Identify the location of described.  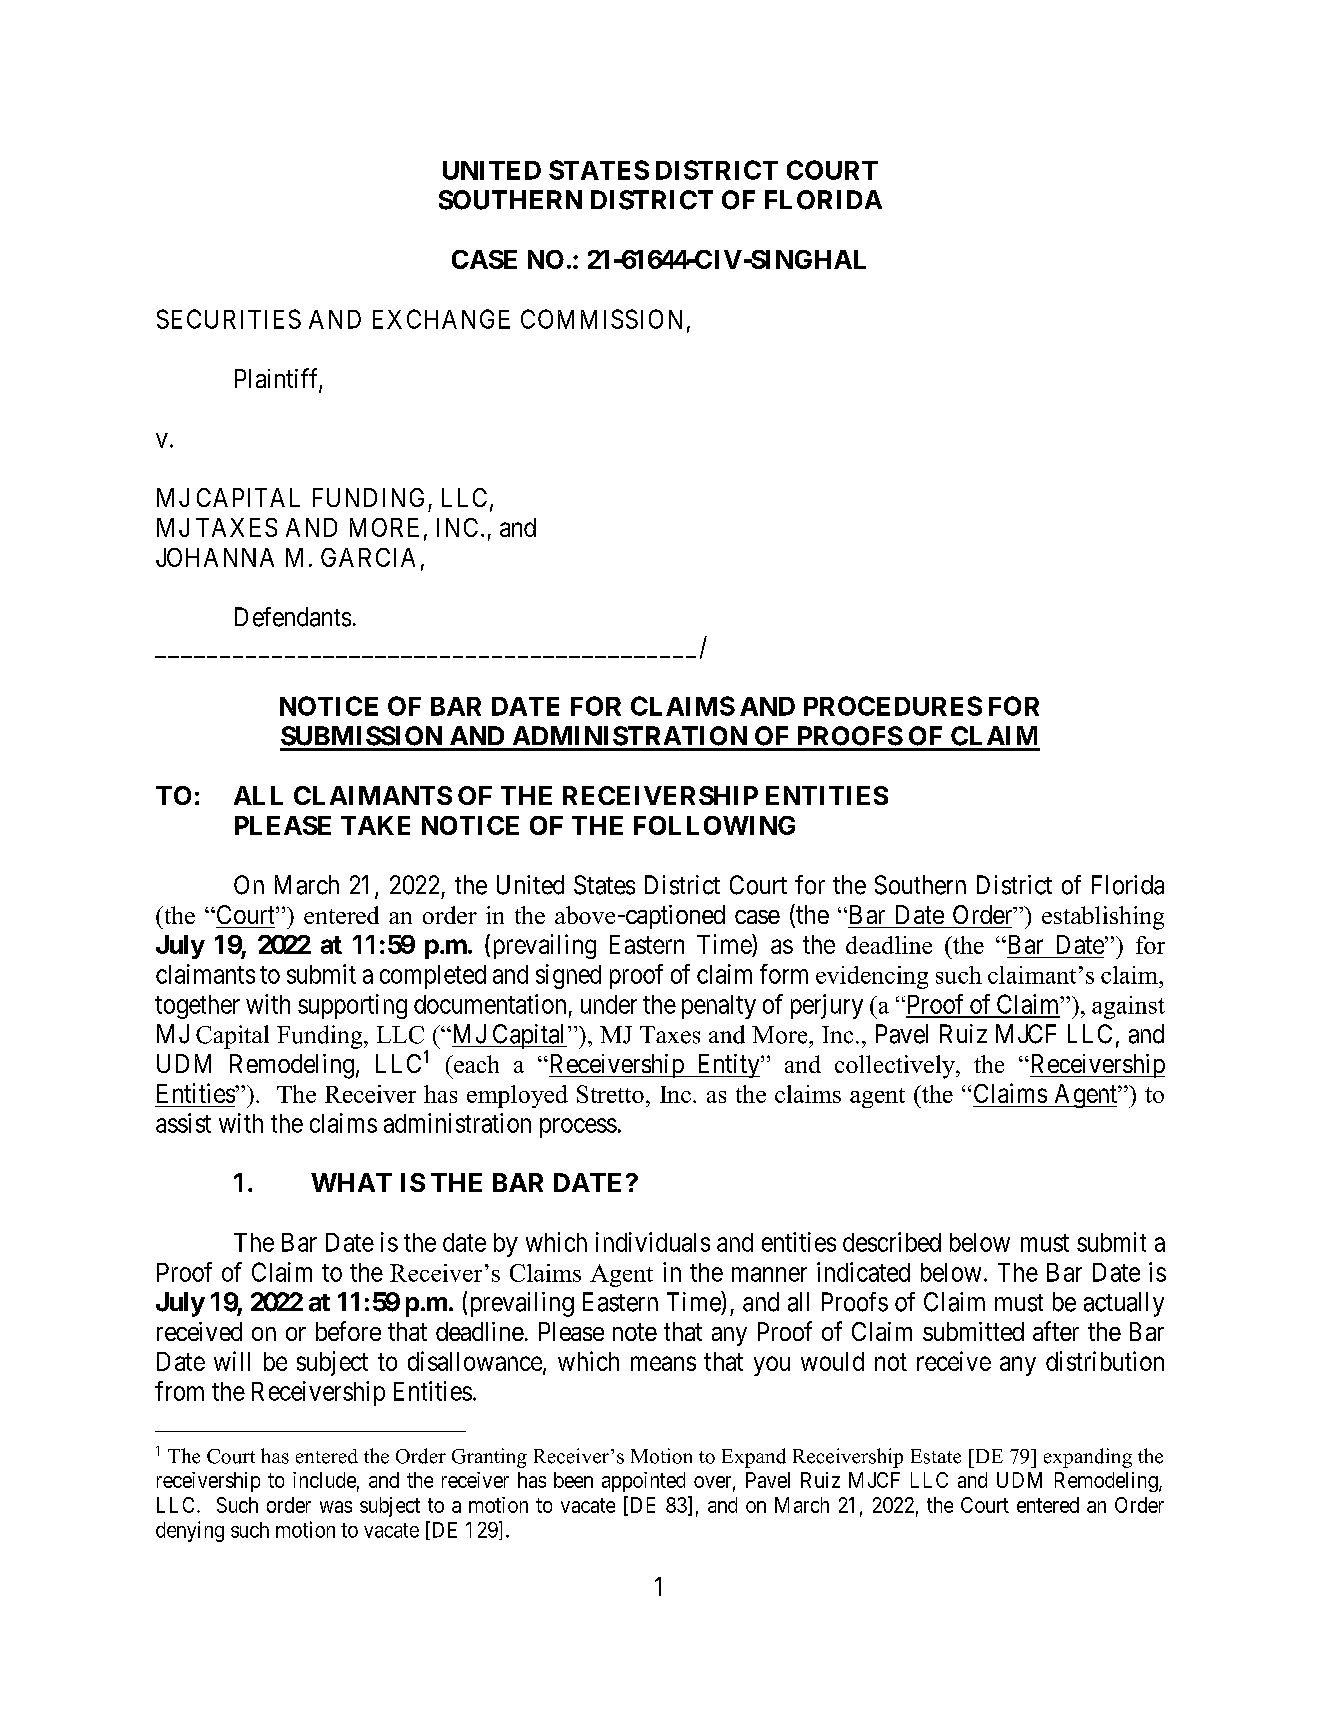
(892, 1242).
